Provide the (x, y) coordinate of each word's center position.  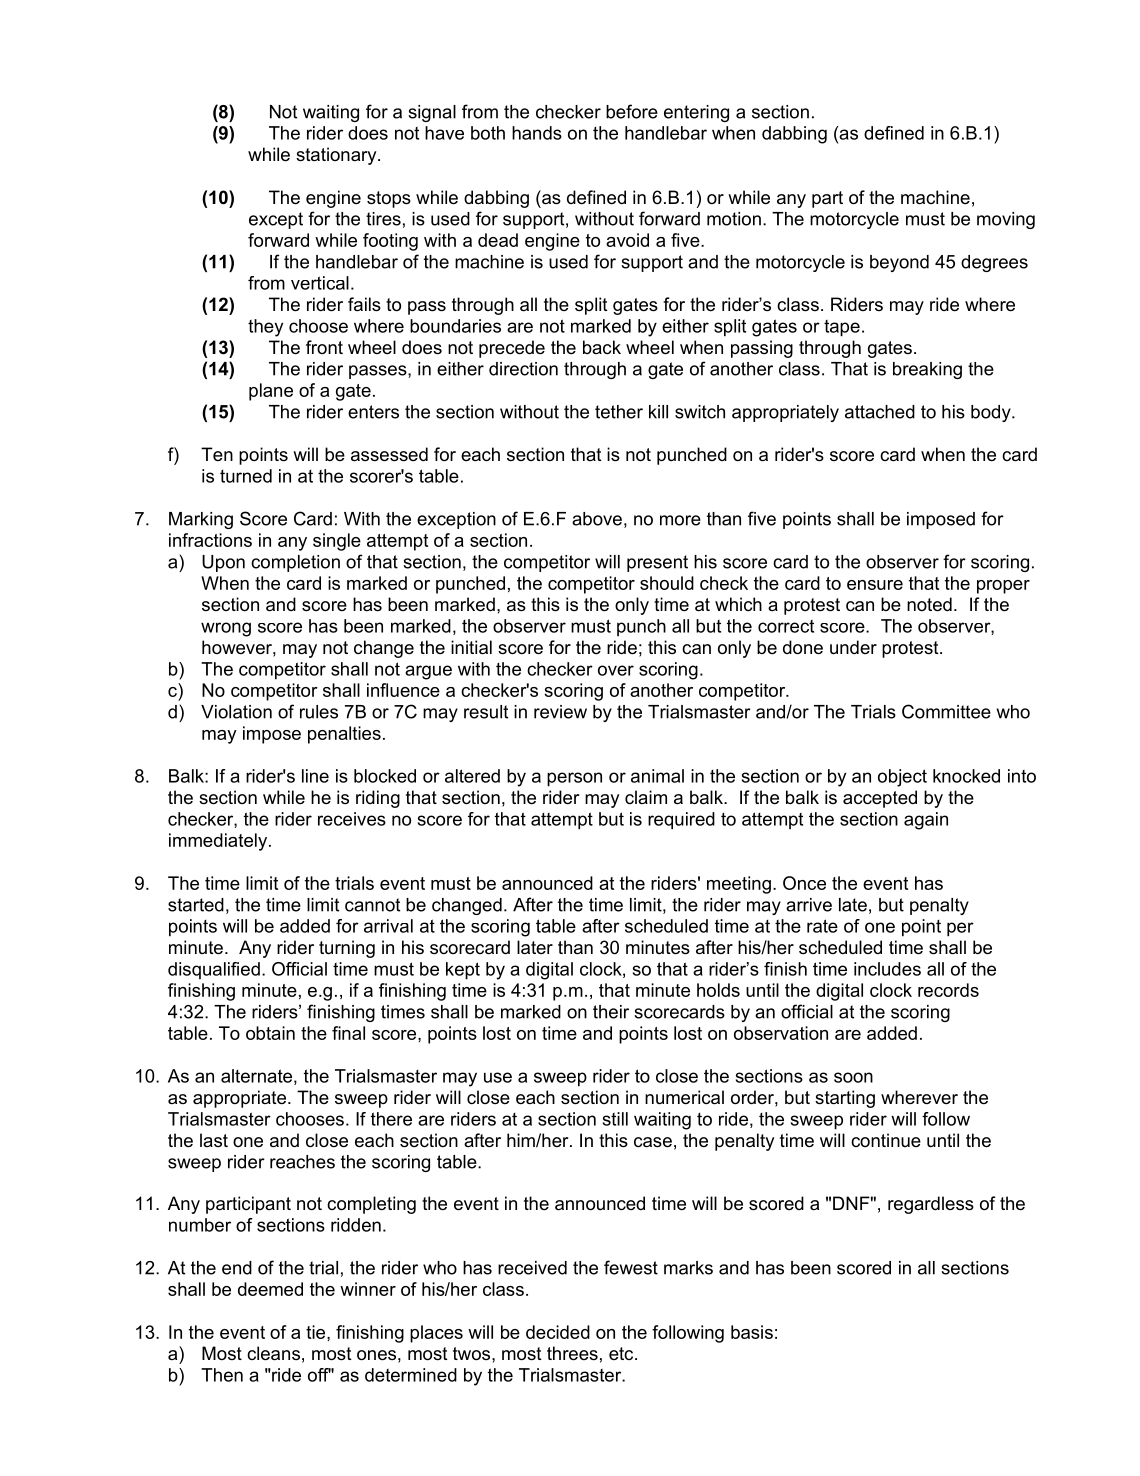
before (632, 111)
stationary (337, 156)
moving (1006, 220)
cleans (273, 1353)
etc (622, 1353)
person (574, 779)
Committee (946, 711)
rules (319, 712)
